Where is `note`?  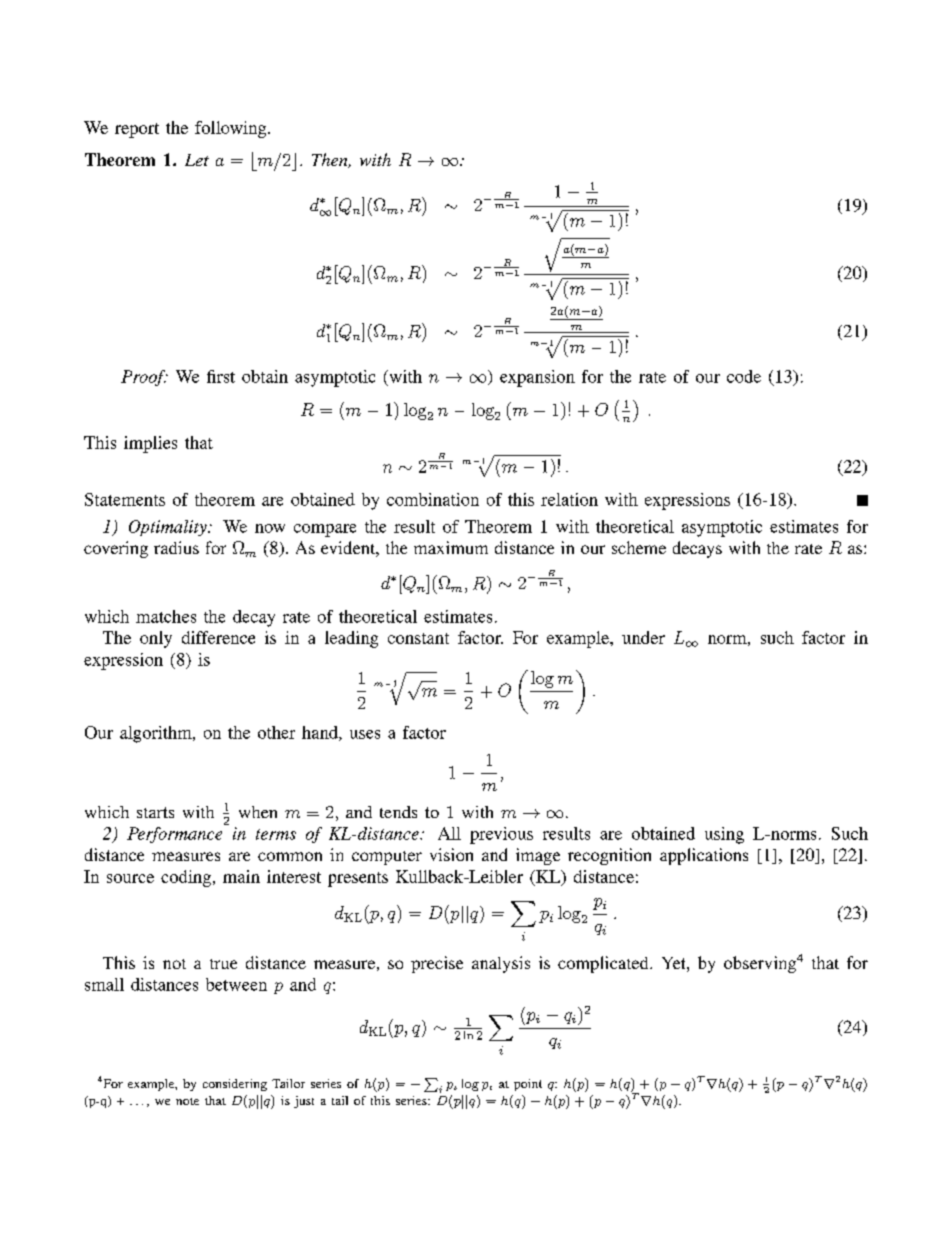
note is located at coordinates (187, 1101).
